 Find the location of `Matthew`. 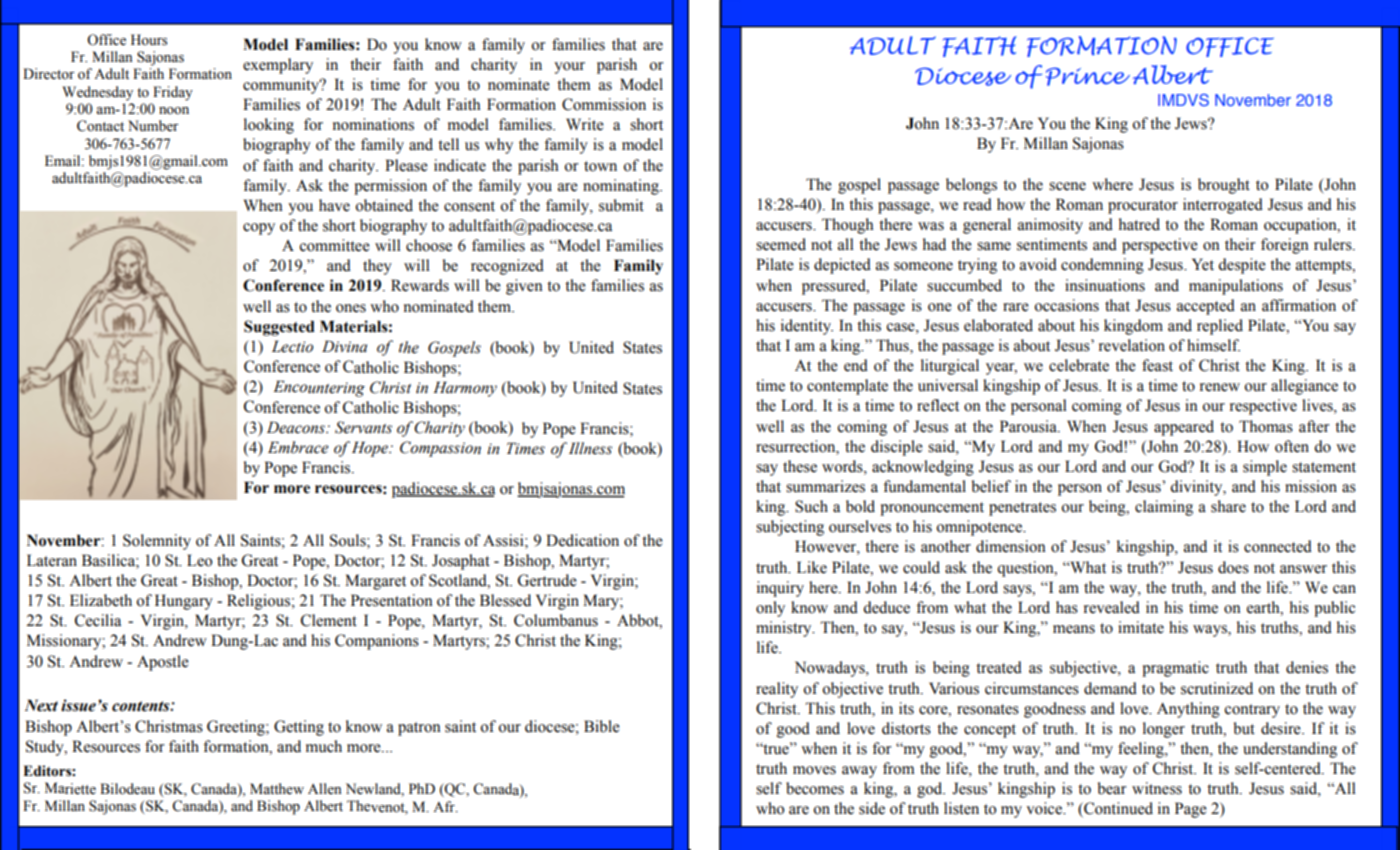

Matthew is located at coordinates (277, 789).
